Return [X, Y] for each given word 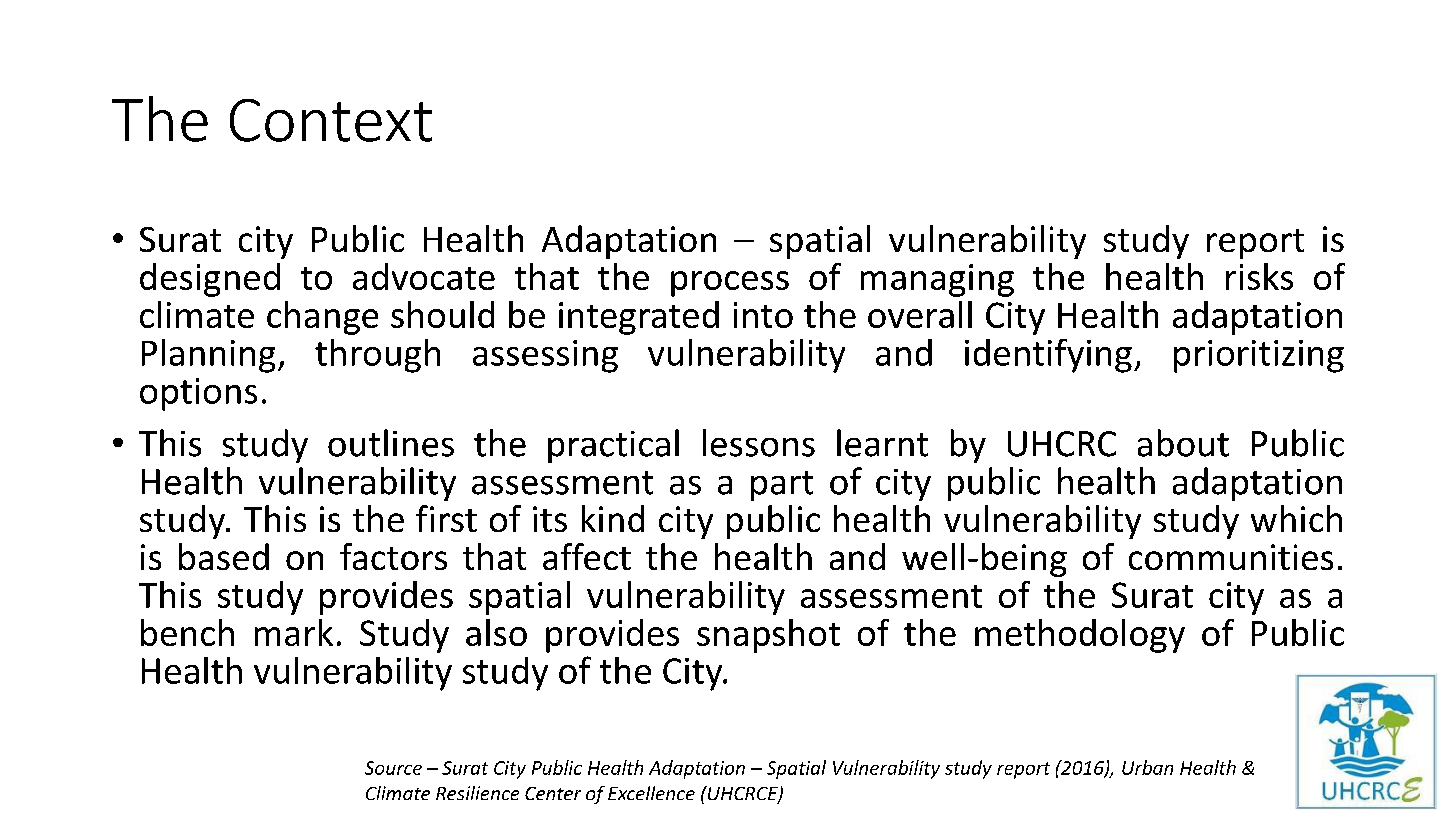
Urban [1147, 767]
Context [331, 120]
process [730, 284]
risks [1259, 276]
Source [393, 768]
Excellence [651, 793]
